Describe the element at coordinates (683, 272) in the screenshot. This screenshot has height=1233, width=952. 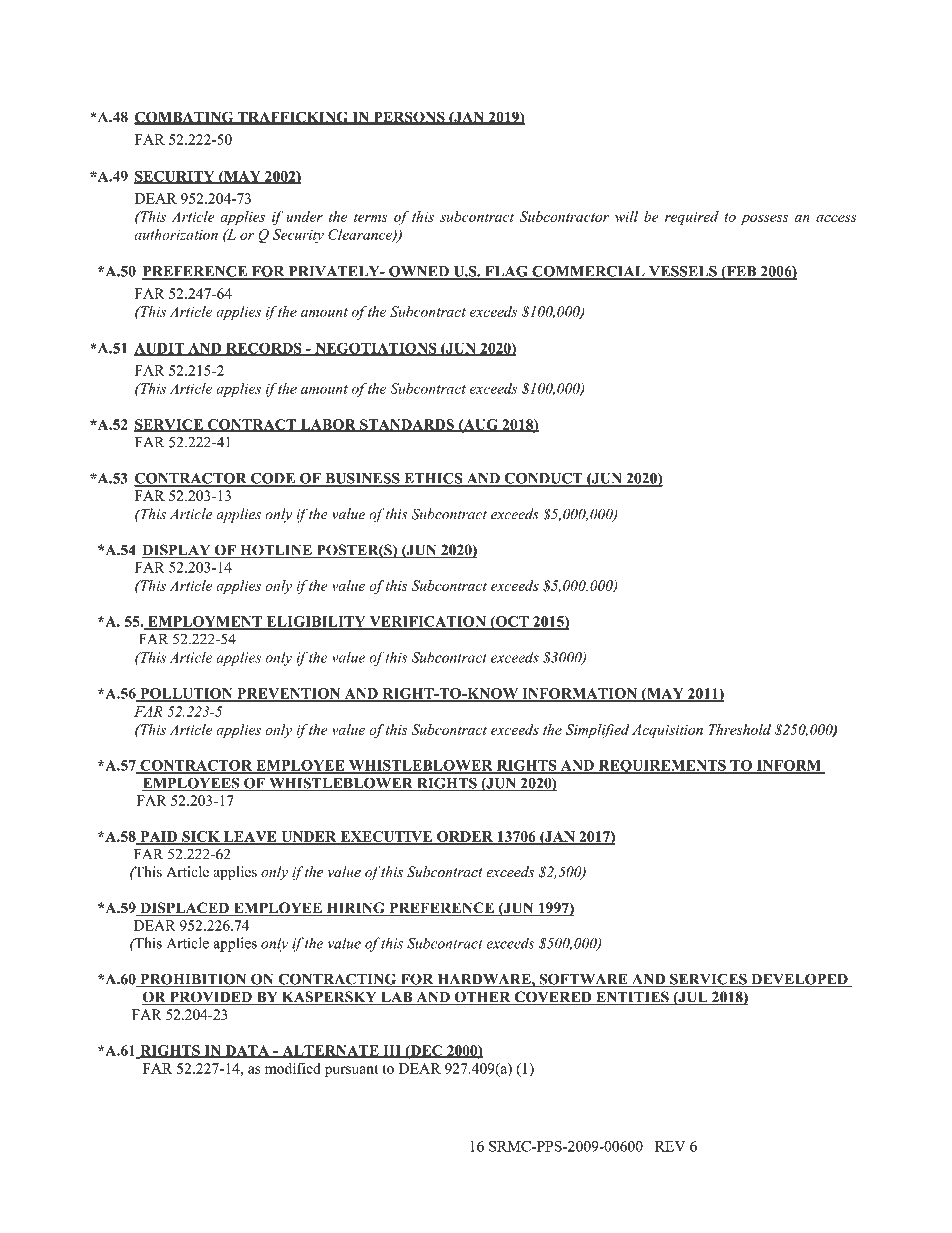
I see `VESSELS` at that location.
